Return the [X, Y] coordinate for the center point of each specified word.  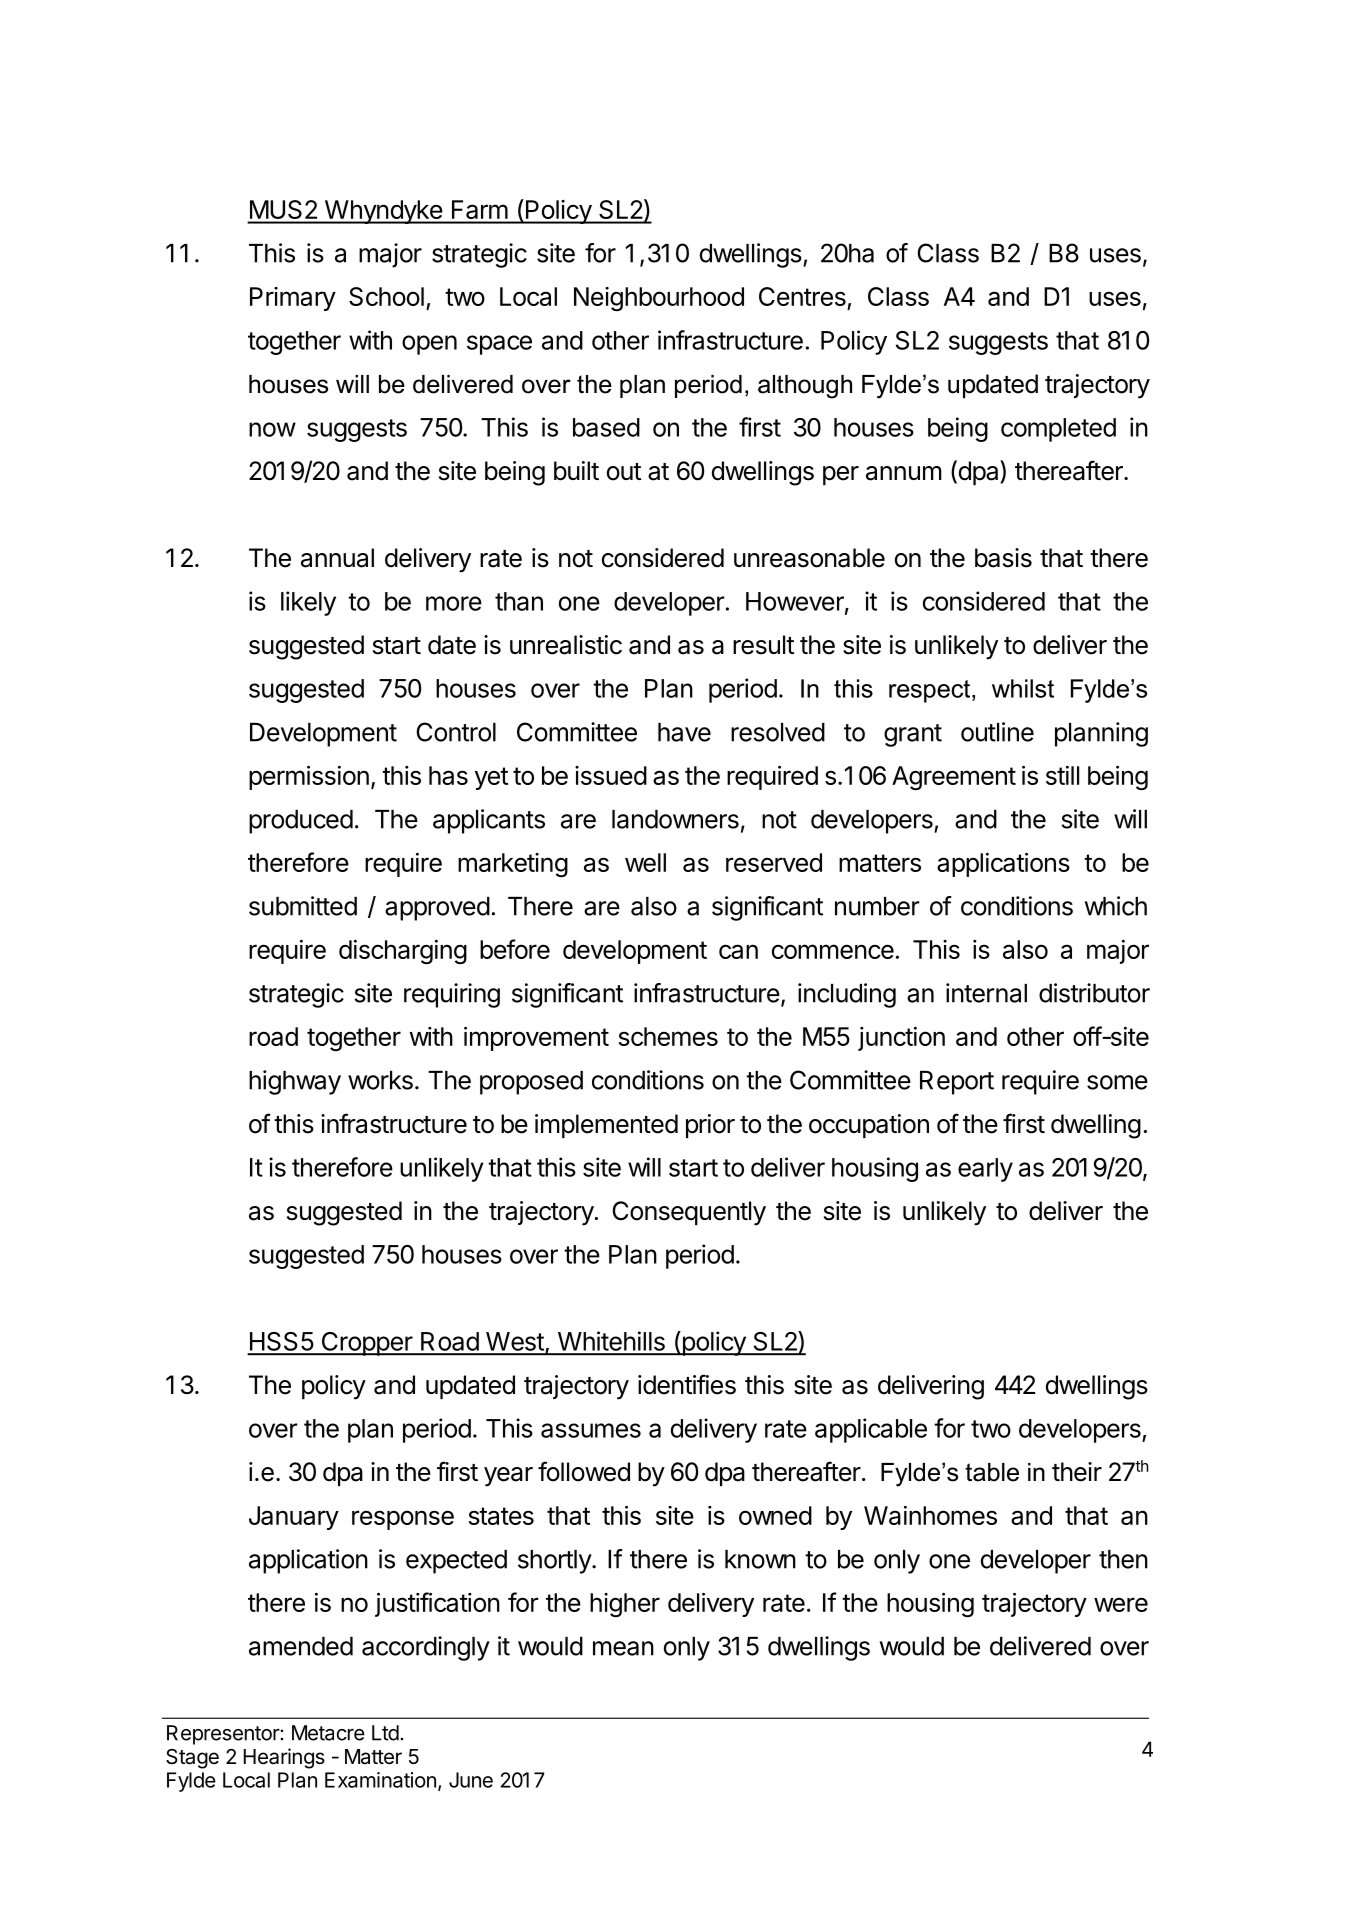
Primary [293, 299]
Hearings [284, 1758]
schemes [668, 1036]
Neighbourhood [659, 299]
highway [295, 1082]
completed [1058, 430]
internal [986, 993]
